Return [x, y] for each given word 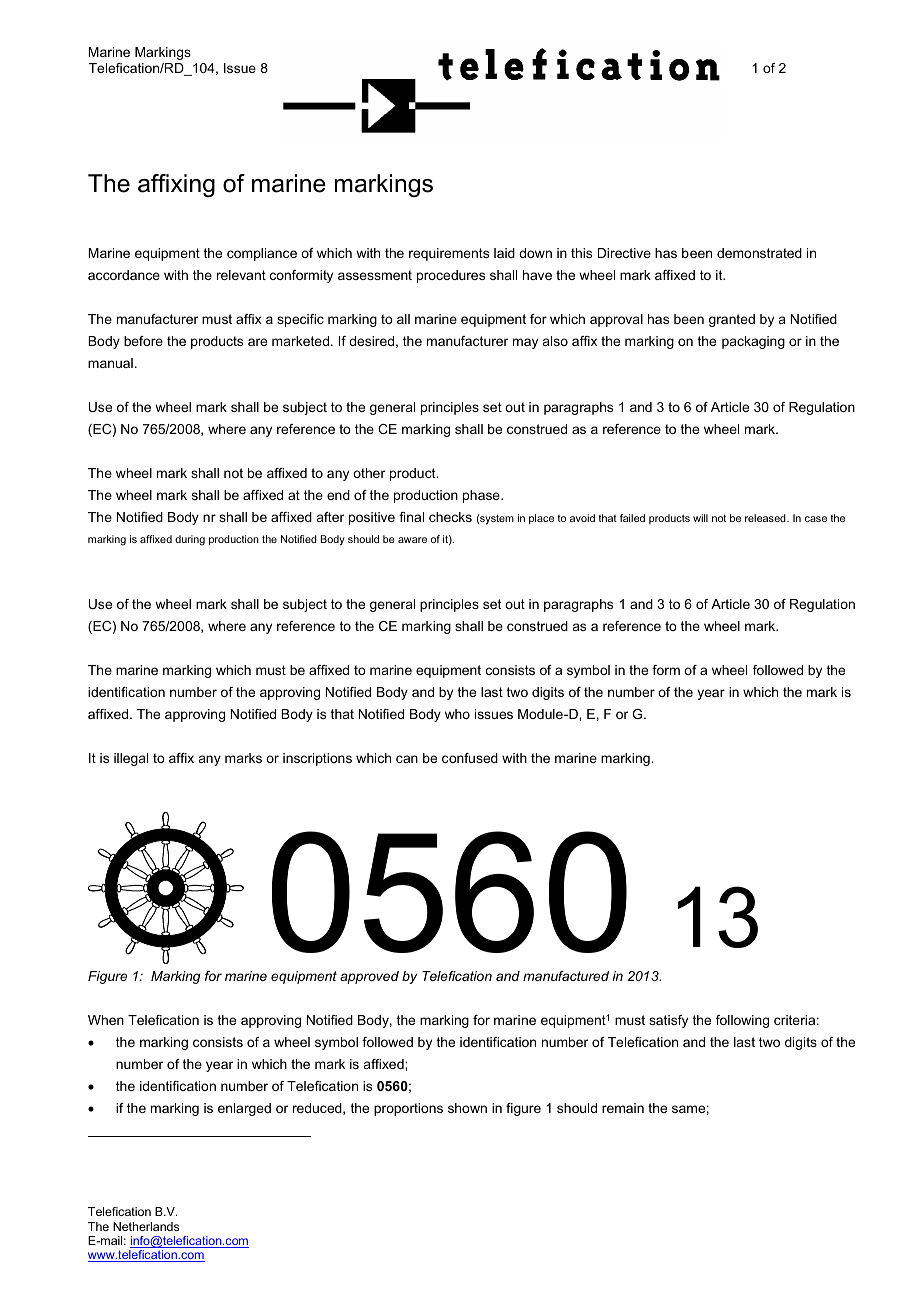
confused [470, 758]
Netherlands [146, 1226]
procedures [451, 276]
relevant [241, 275]
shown [467, 1108]
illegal [131, 759]
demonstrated [759, 253]
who [457, 714]
